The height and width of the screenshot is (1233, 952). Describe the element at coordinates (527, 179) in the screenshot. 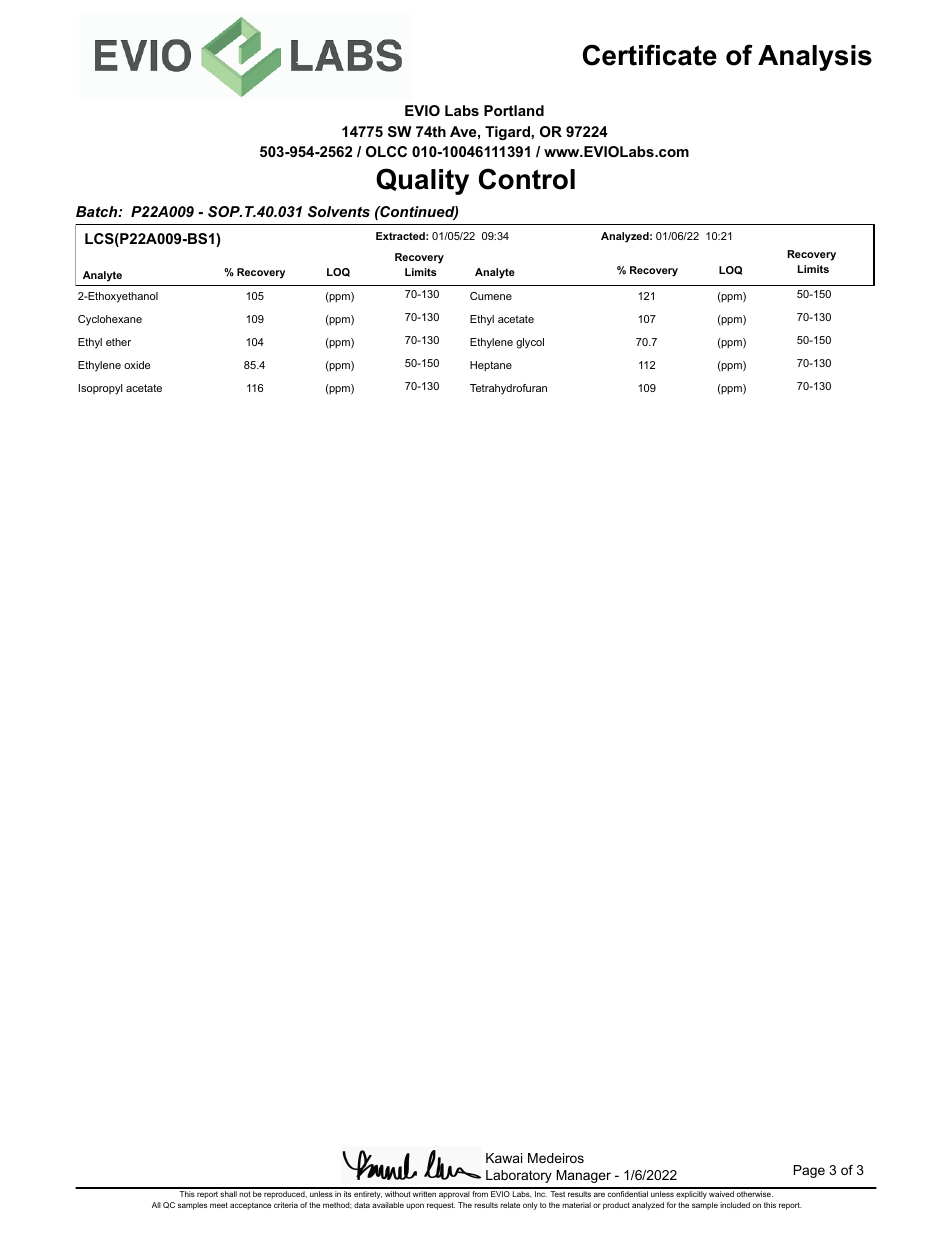

I see `Control` at that location.
